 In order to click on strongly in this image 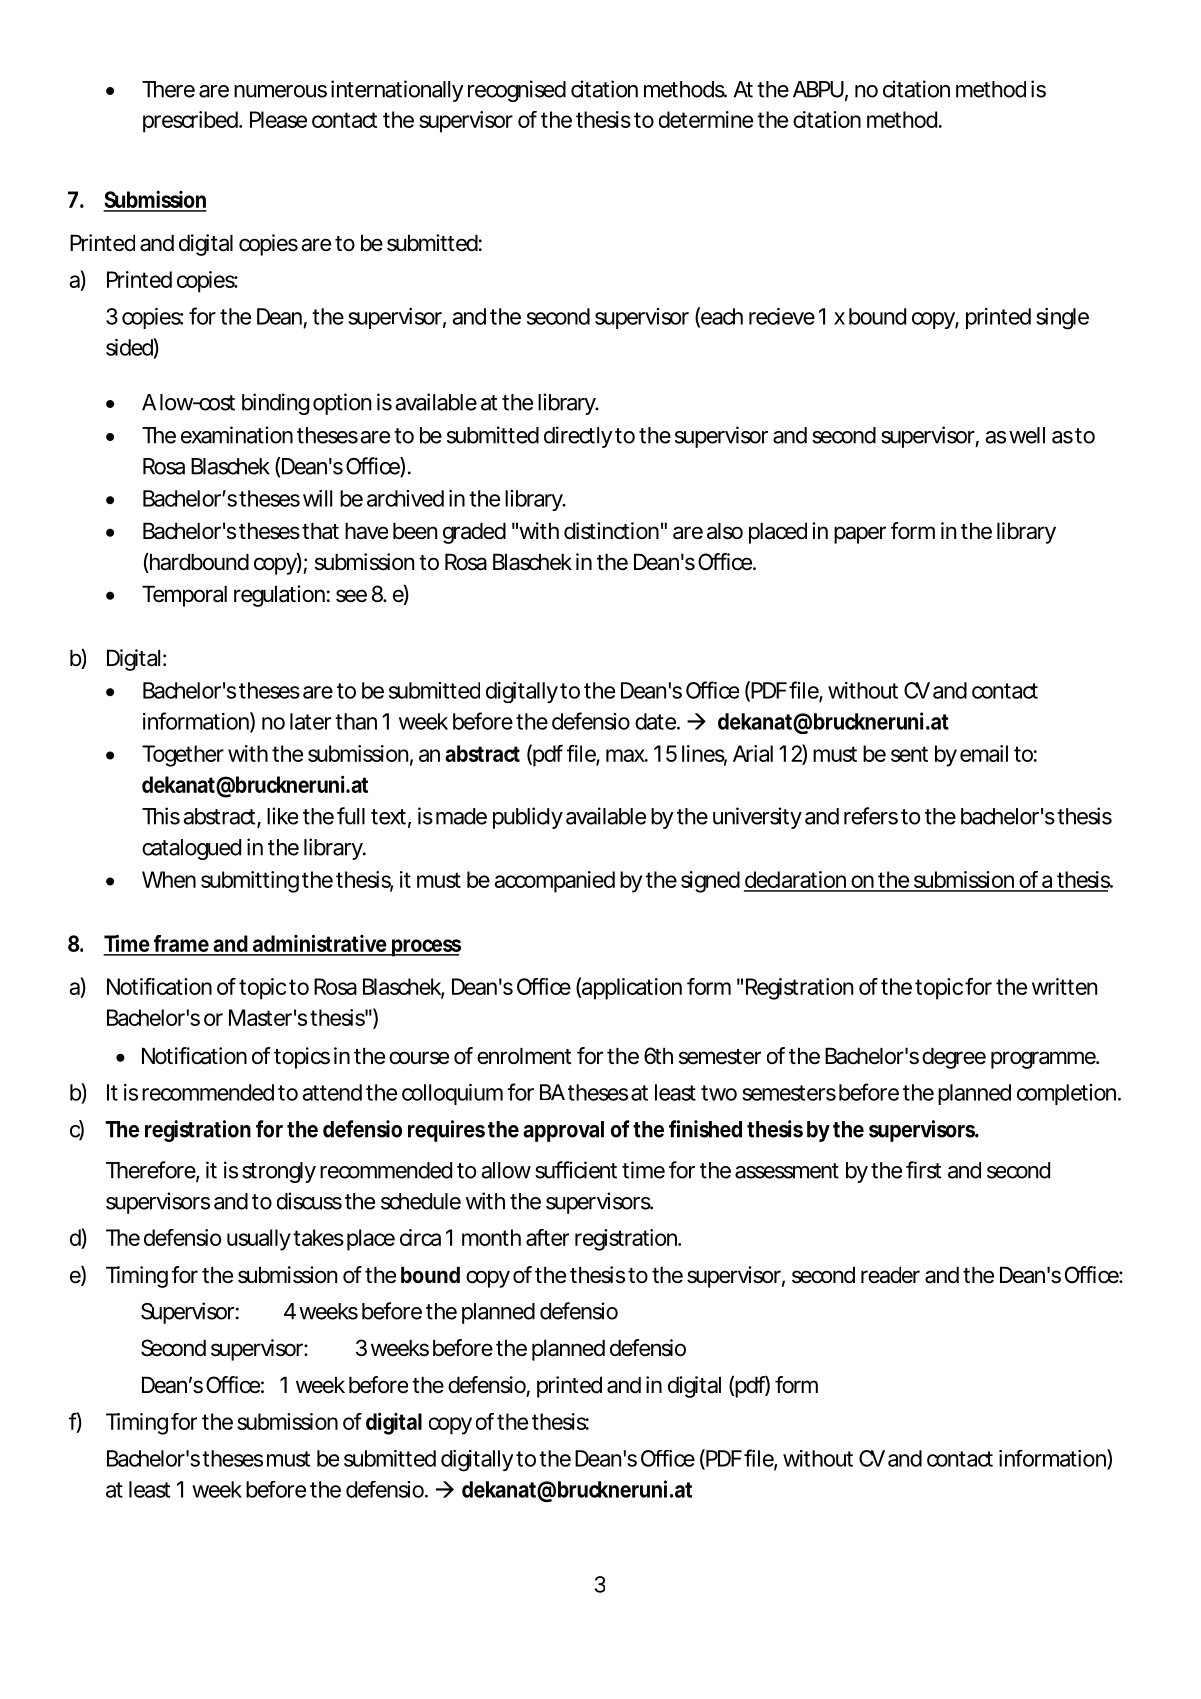, I will do `click(279, 1172)`.
